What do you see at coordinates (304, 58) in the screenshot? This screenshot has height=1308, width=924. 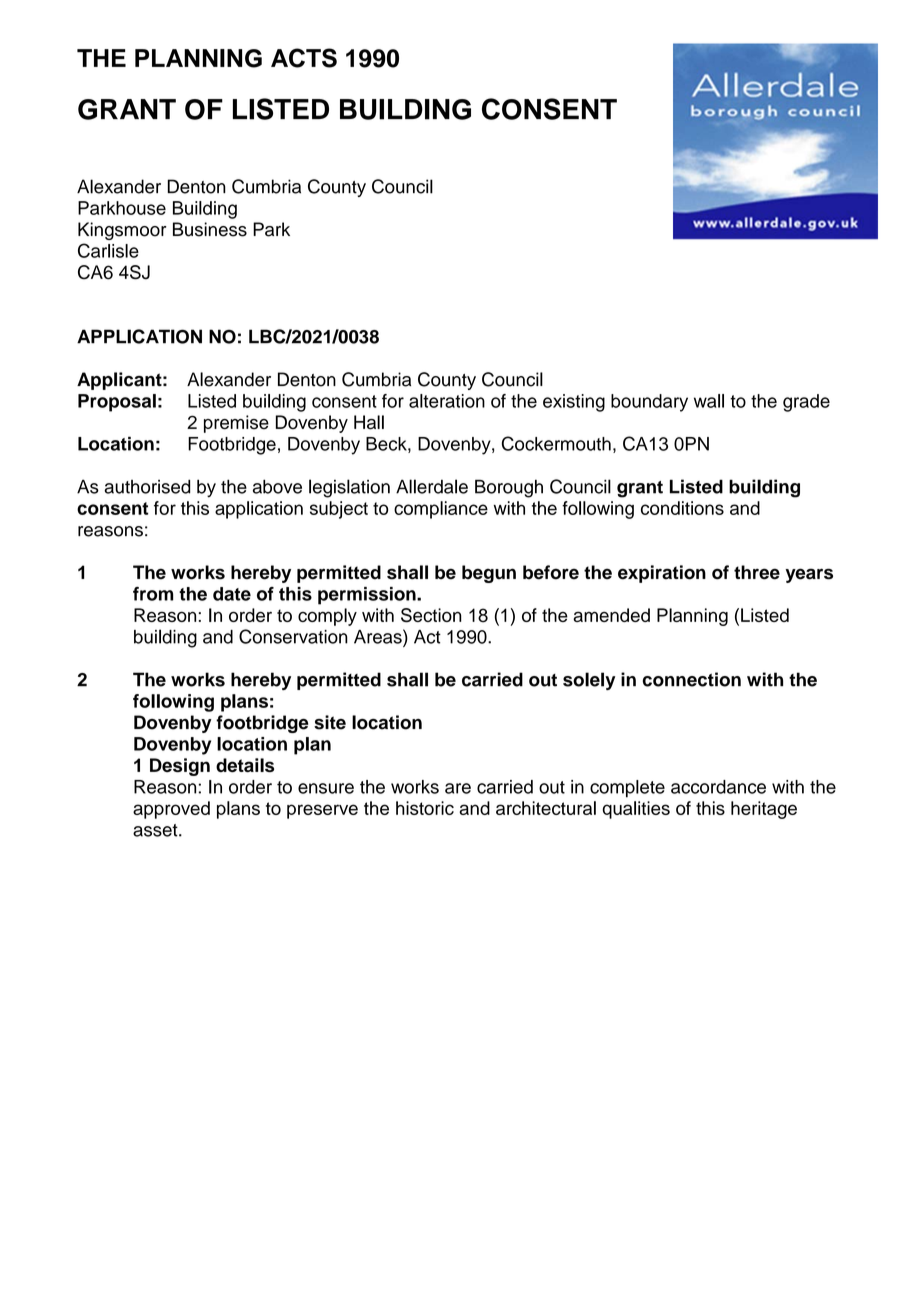 I see `ACTS` at bounding box center [304, 58].
